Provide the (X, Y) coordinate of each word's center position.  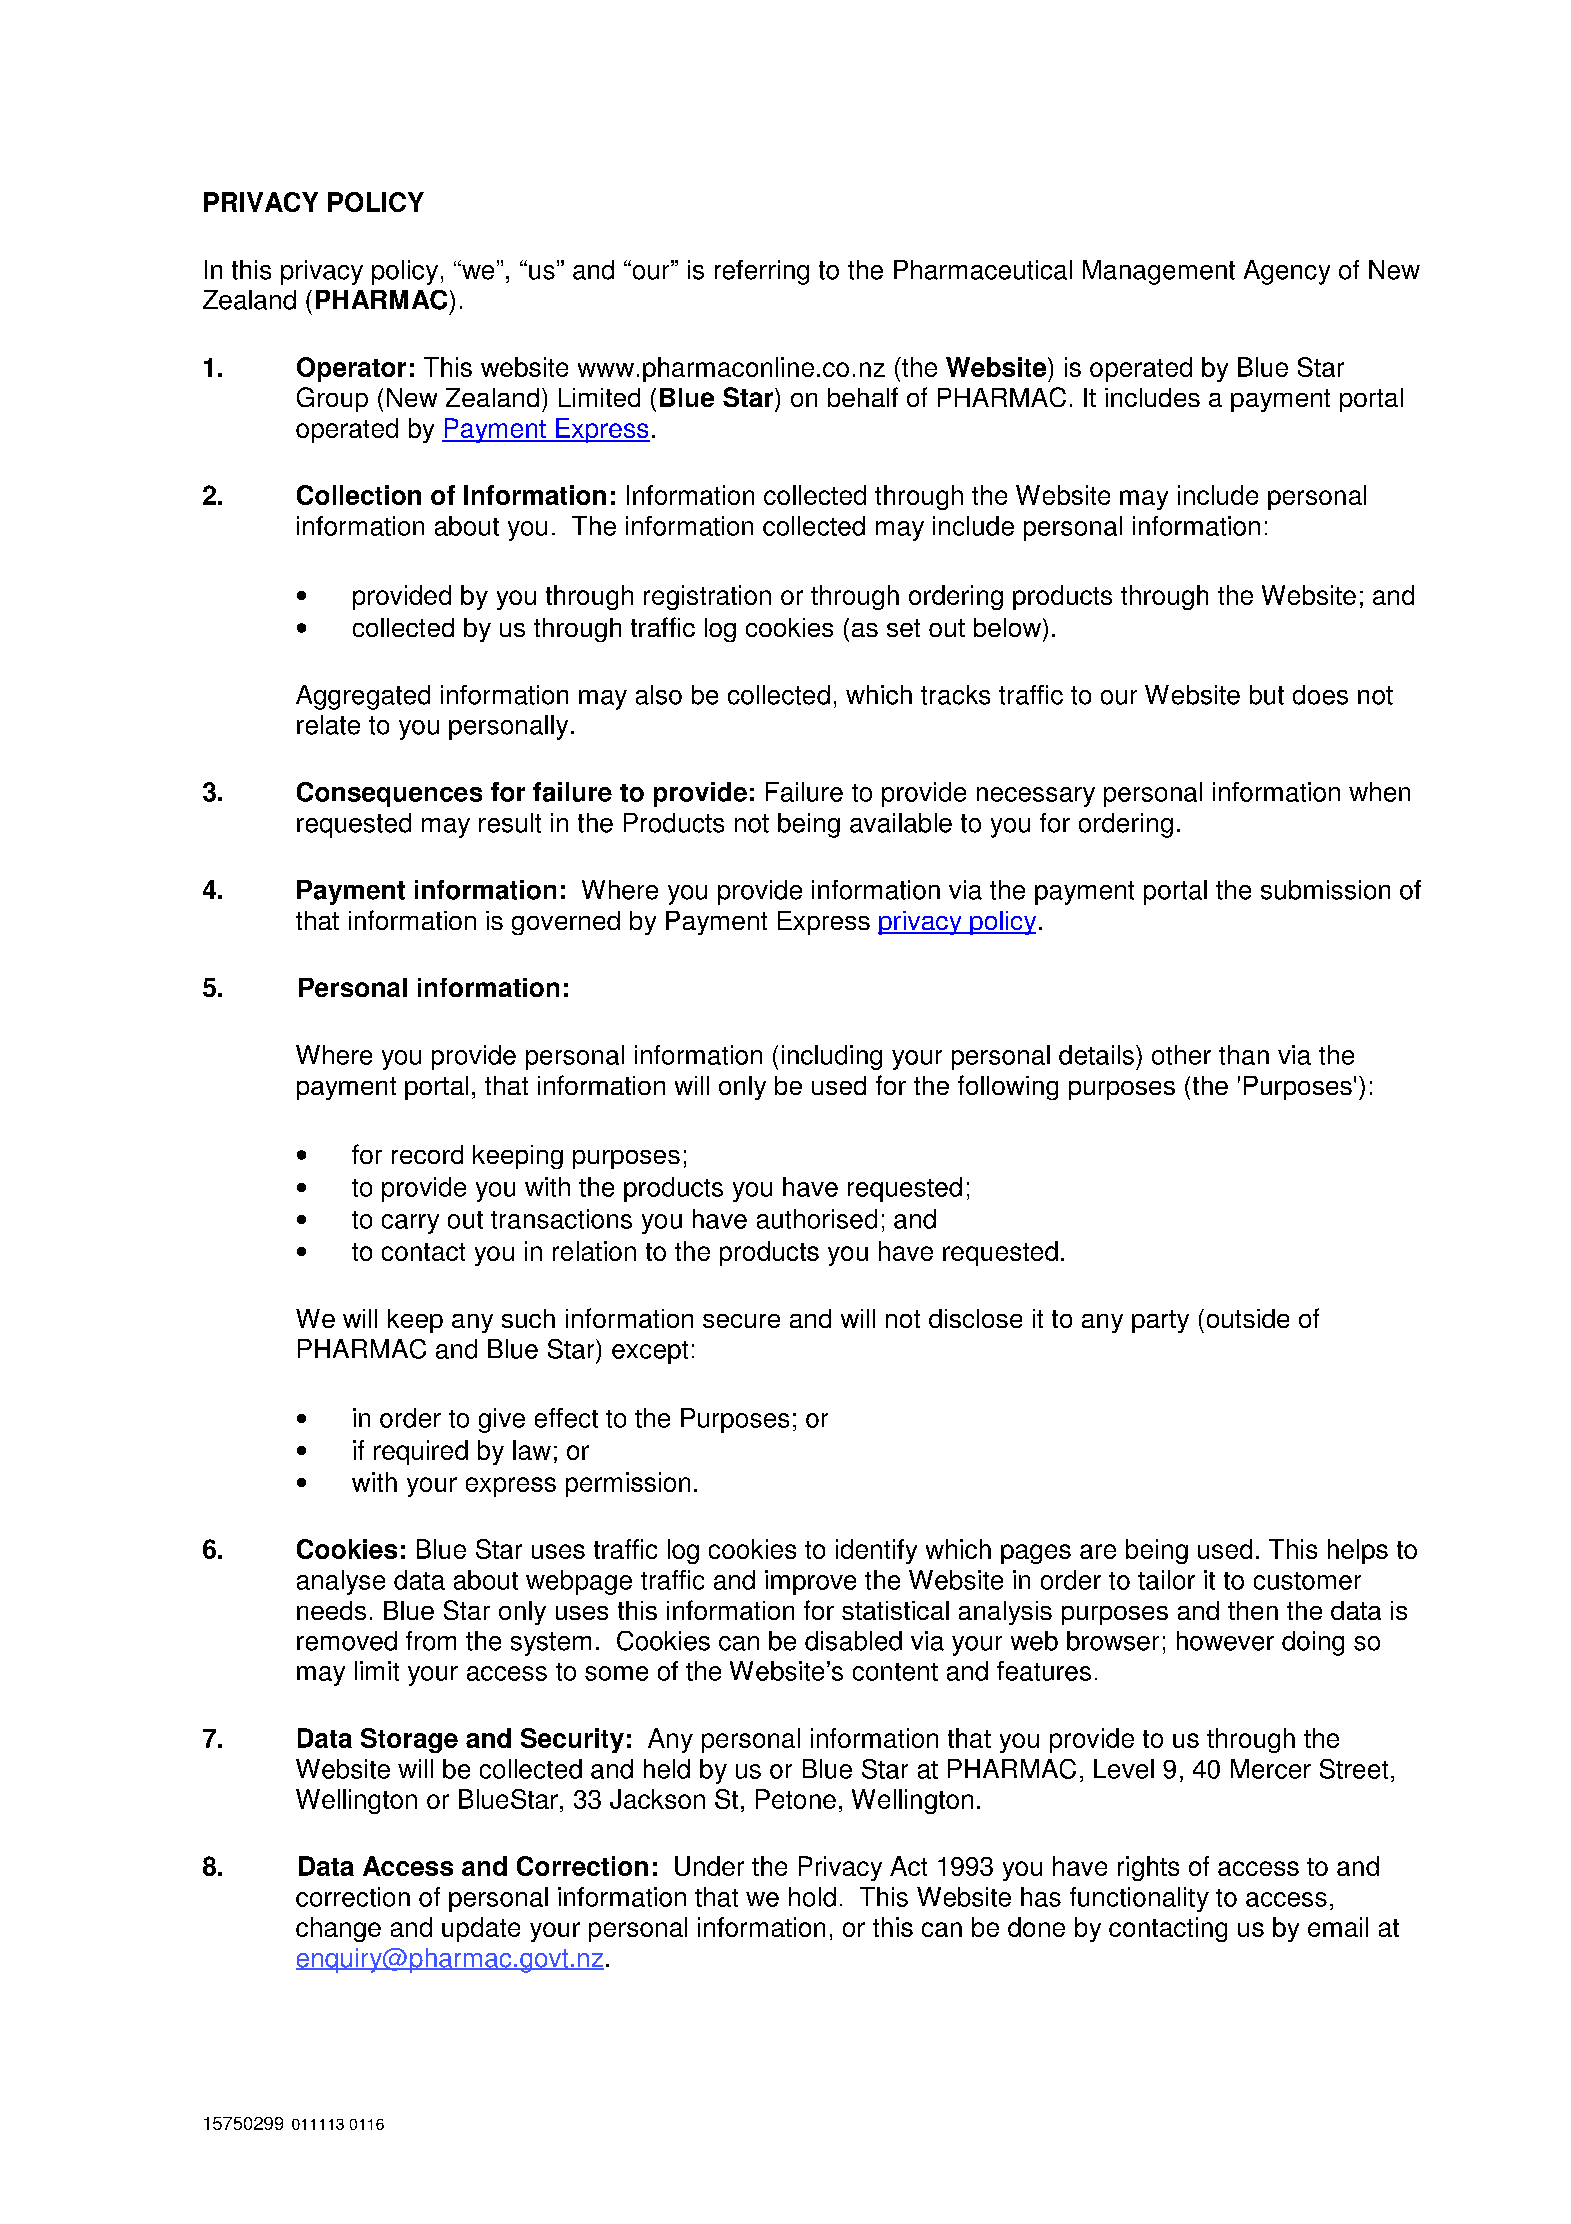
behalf (863, 397)
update (481, 1929)
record (427, 1154)
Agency (1287, 272)
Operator (351, 369)
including (832, 1057)
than (1244, 1055)
